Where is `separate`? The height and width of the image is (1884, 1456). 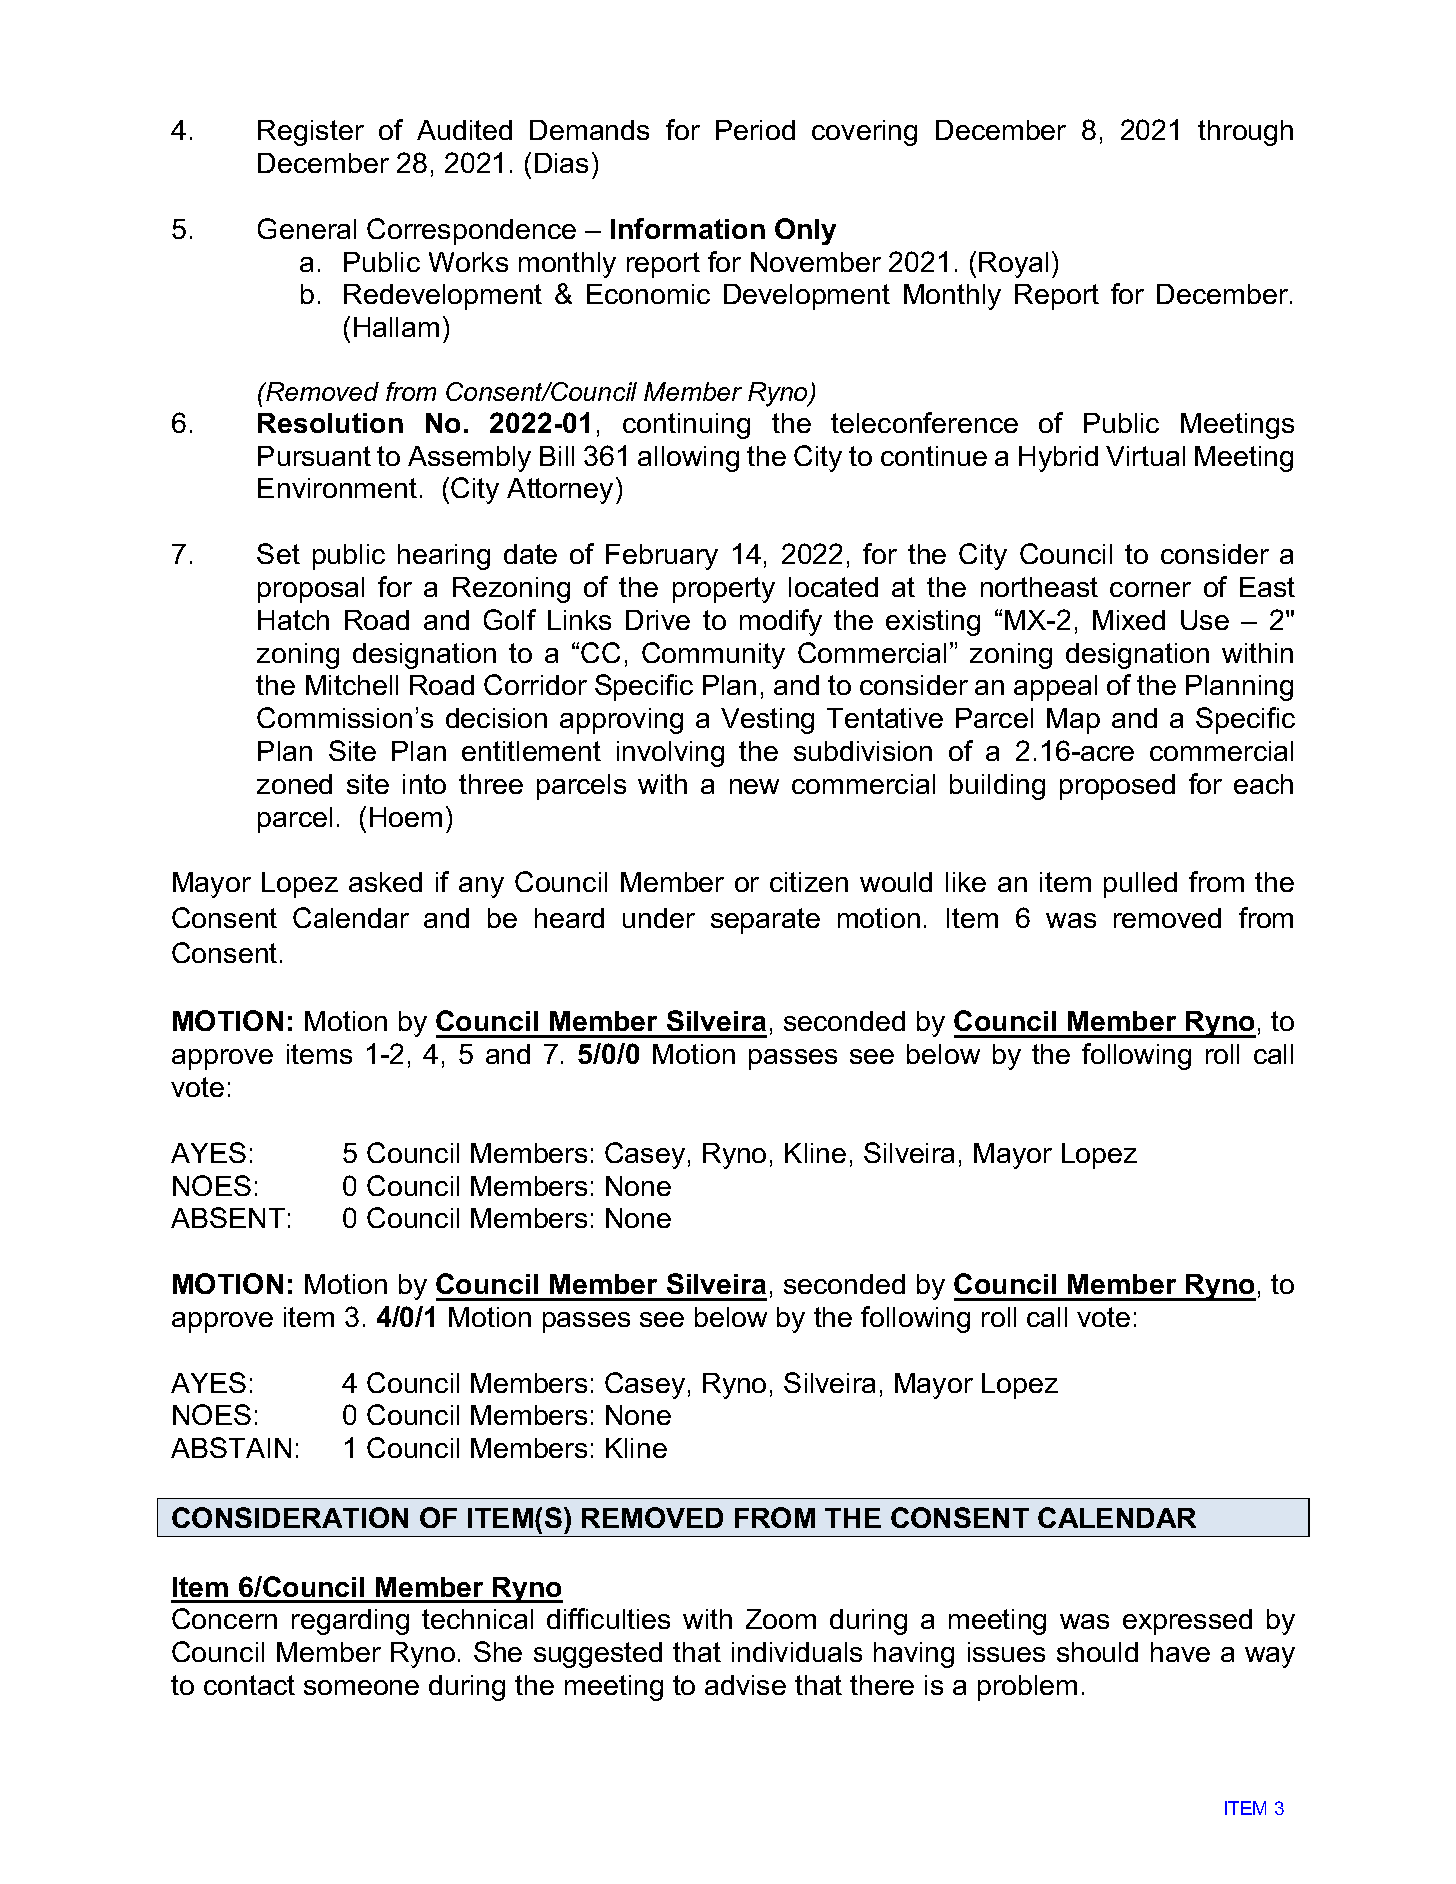
separate is located at coordinates (765, 921).
